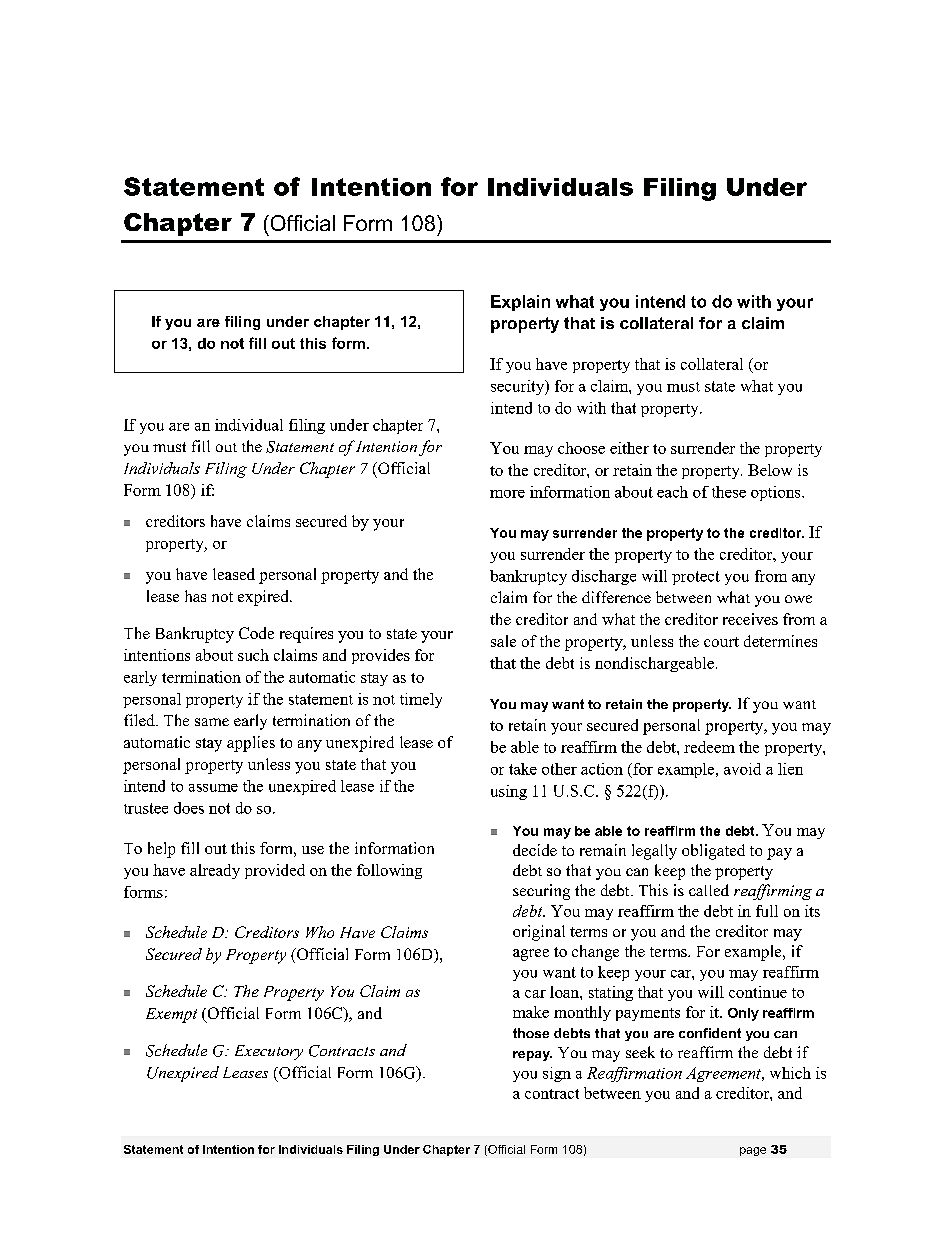  What do you see at coordinates (519, 387) in the document?
I see `security` at bounding box center [519, 387].
